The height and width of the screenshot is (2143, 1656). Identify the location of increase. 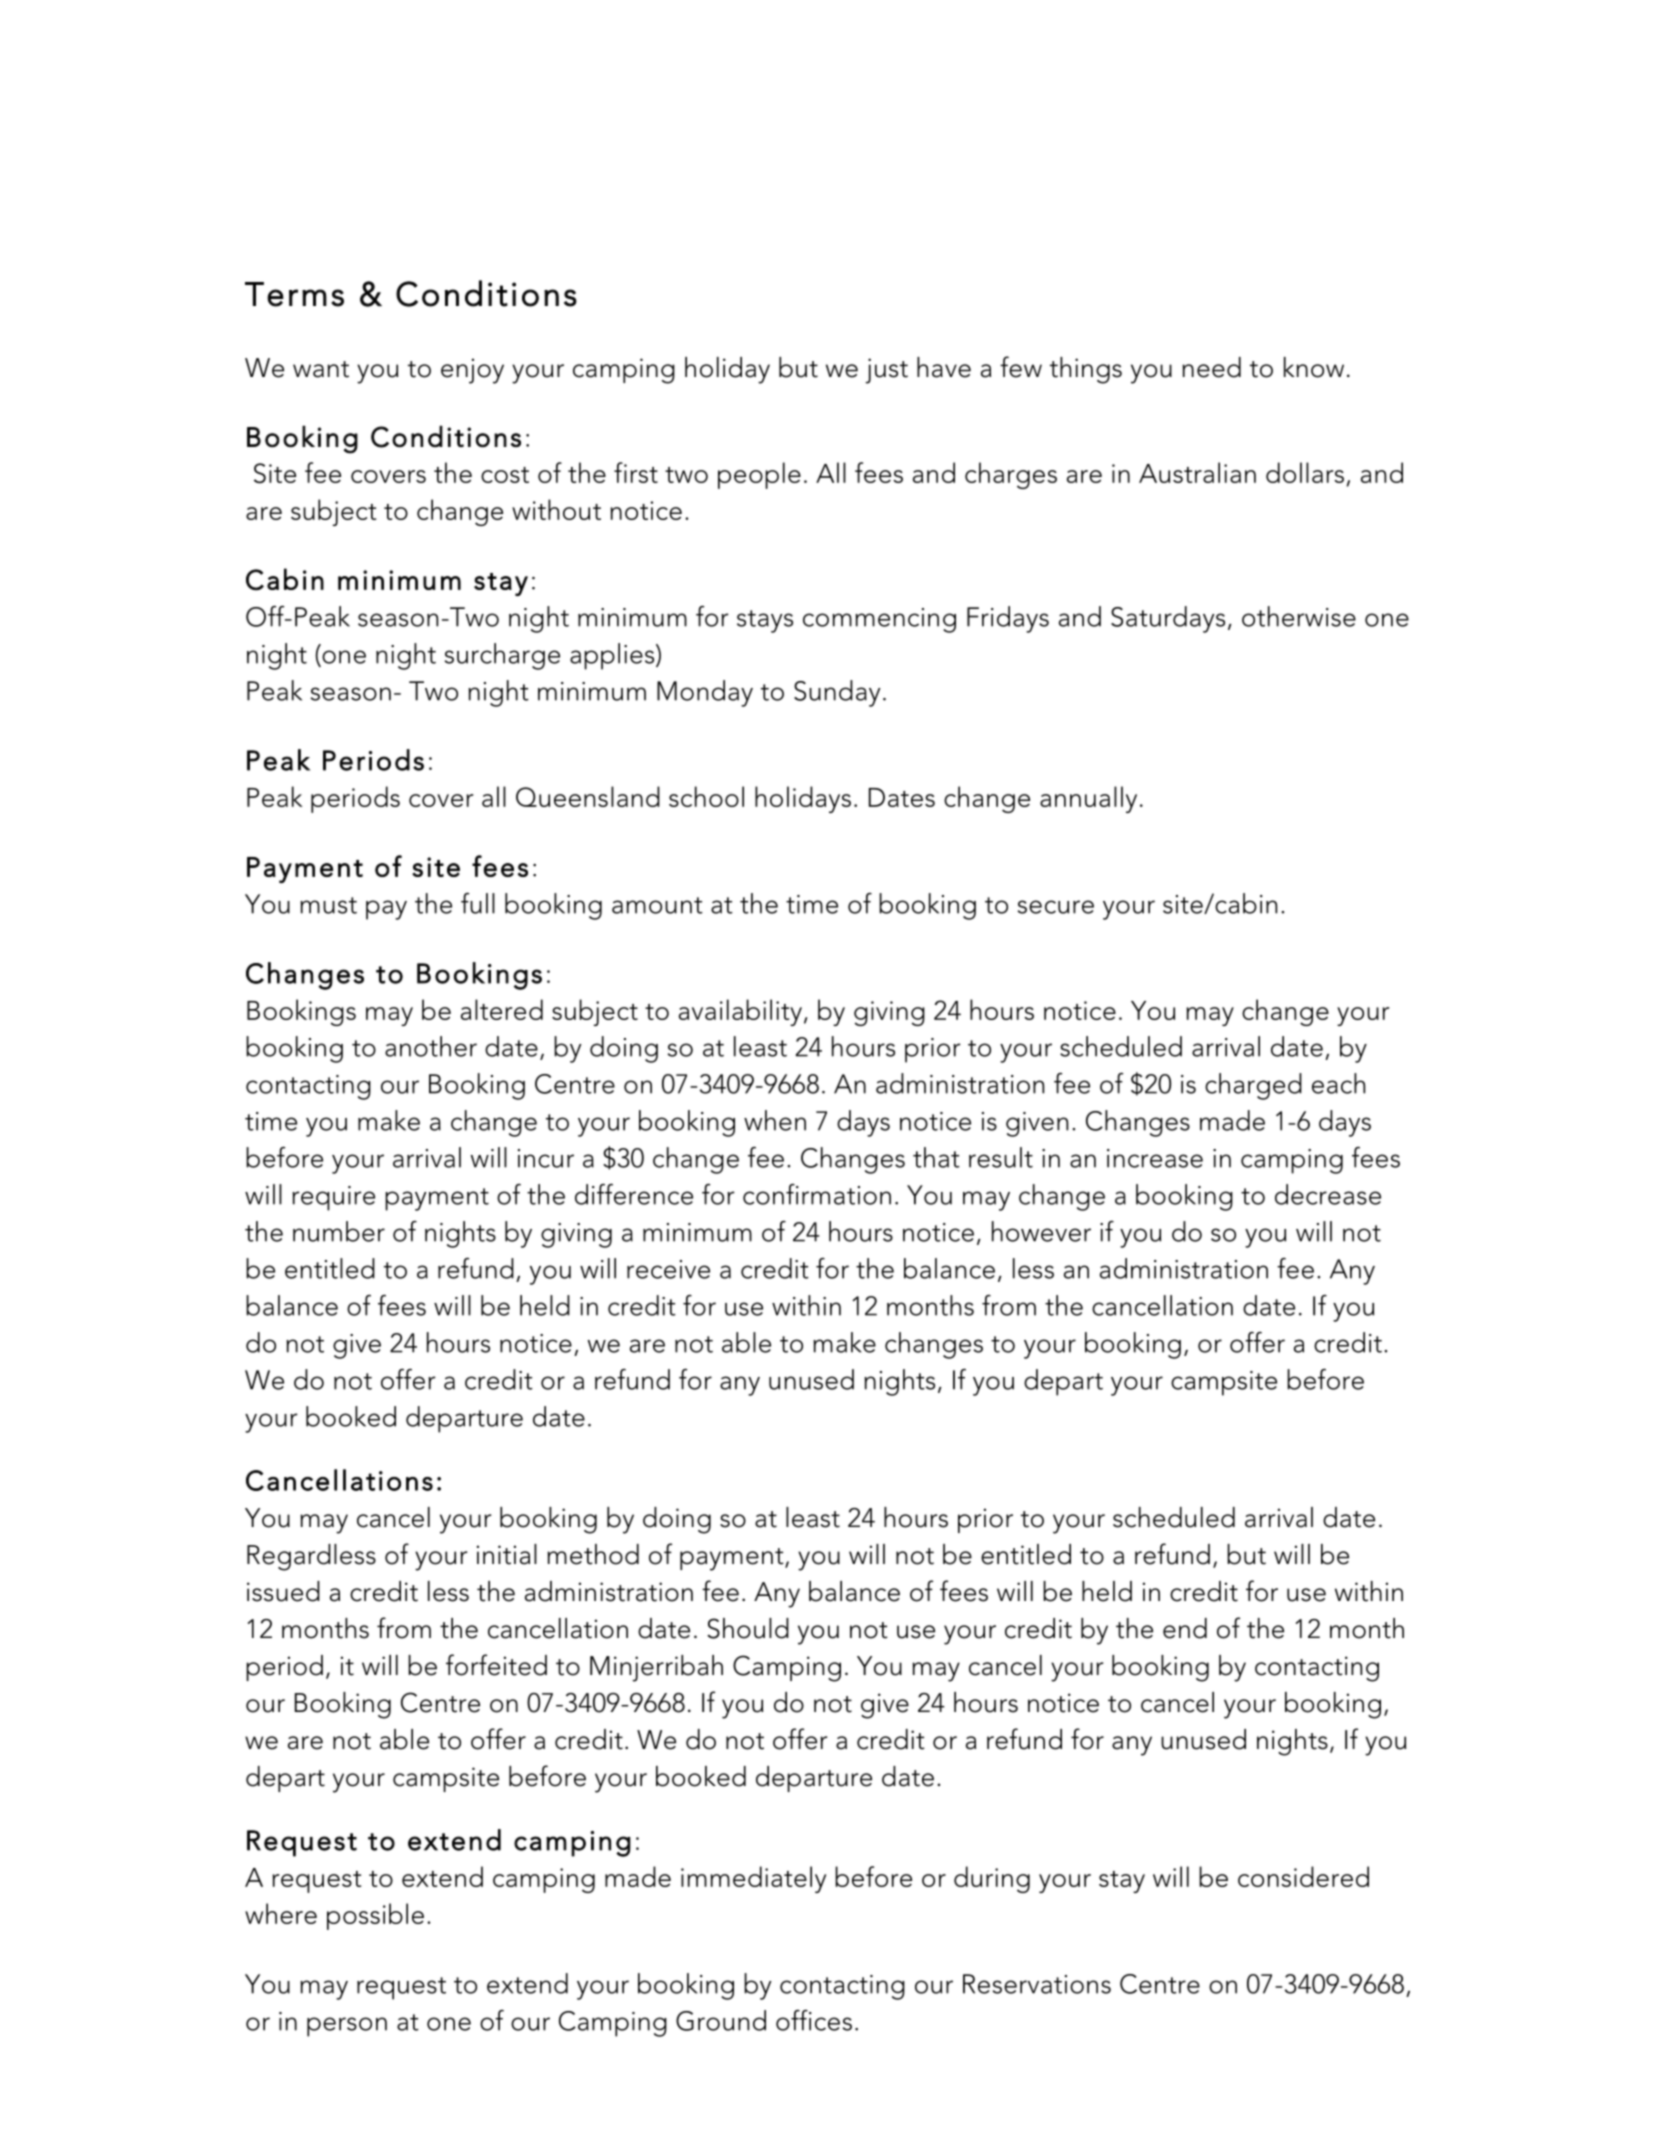
(1155, 1158).
